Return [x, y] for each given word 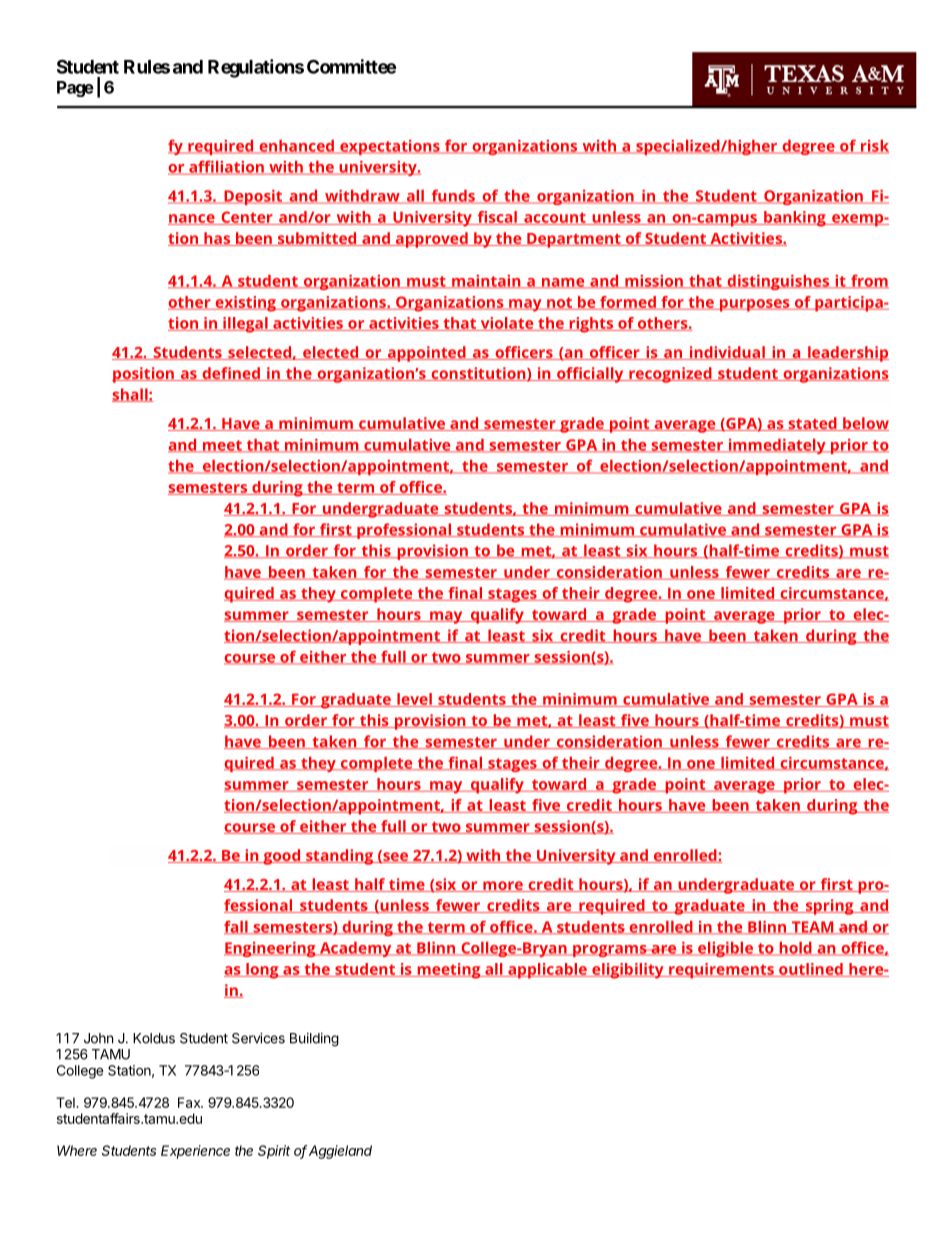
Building [314, 1040]
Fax [190, 1102]
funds [453, 196]
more [503, 886]
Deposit [253, 197]
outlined [811, 970]
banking [795, 219]
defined [231, 374]
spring [829, 907]
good [281, 857]
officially [590, 375]
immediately [777, 446]
